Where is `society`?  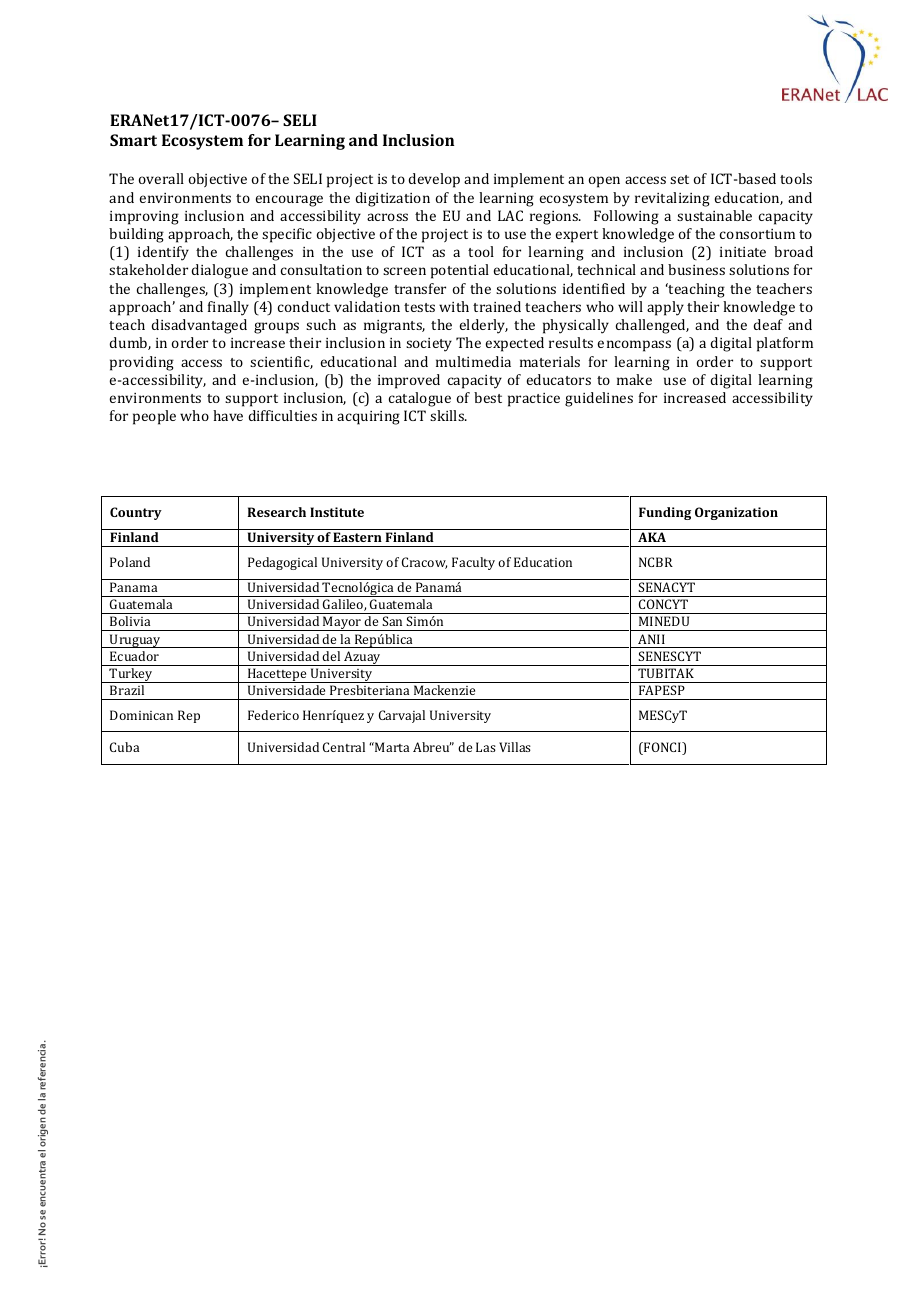 society is located at coordinates (429, 345).
